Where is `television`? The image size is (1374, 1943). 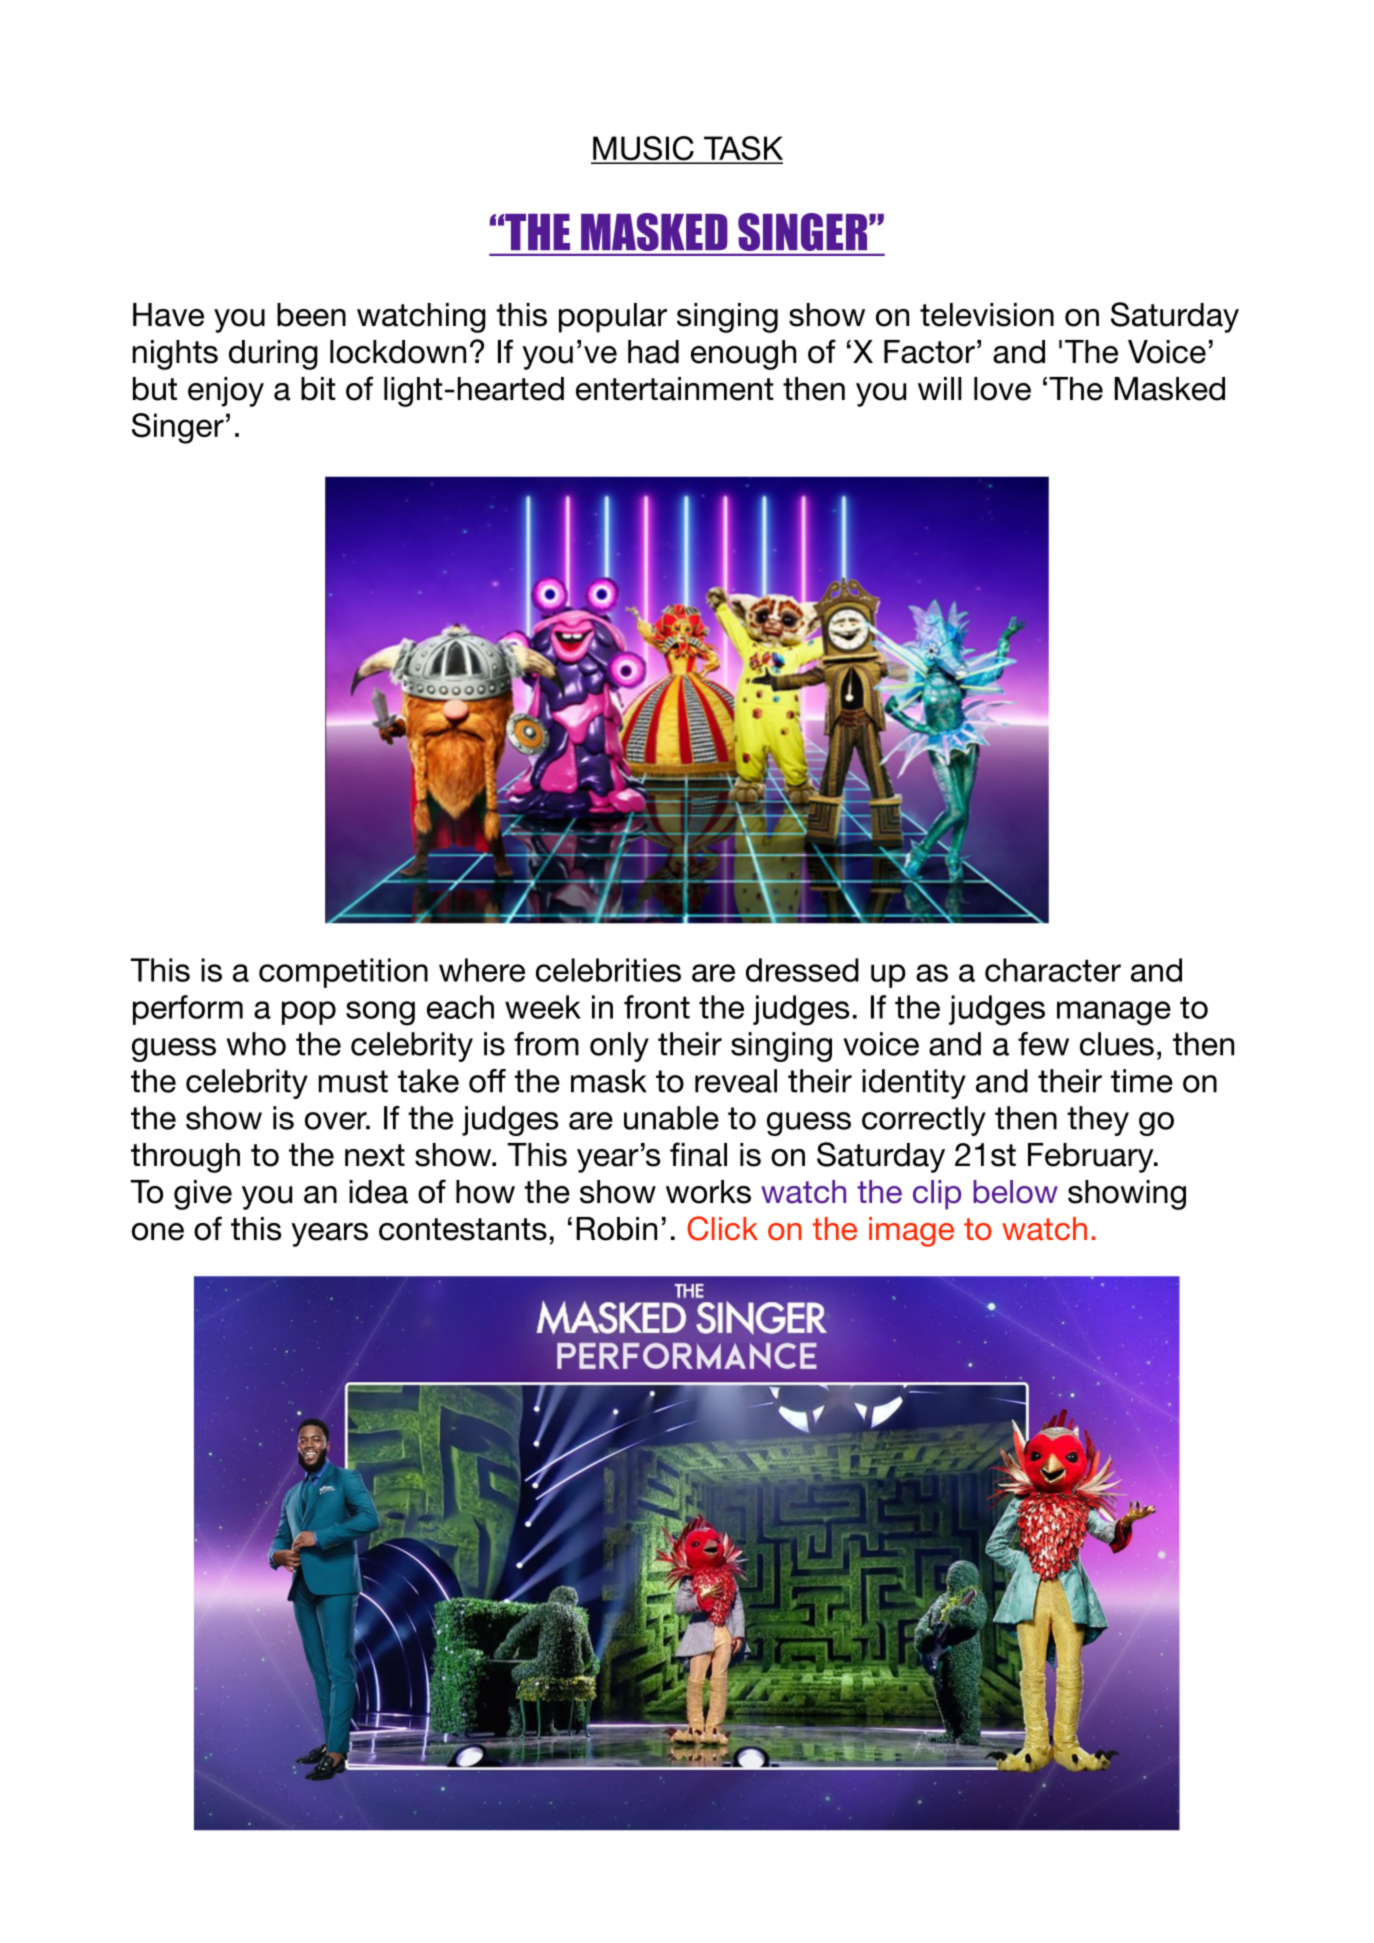 television is located at coordinates (987, 315).
